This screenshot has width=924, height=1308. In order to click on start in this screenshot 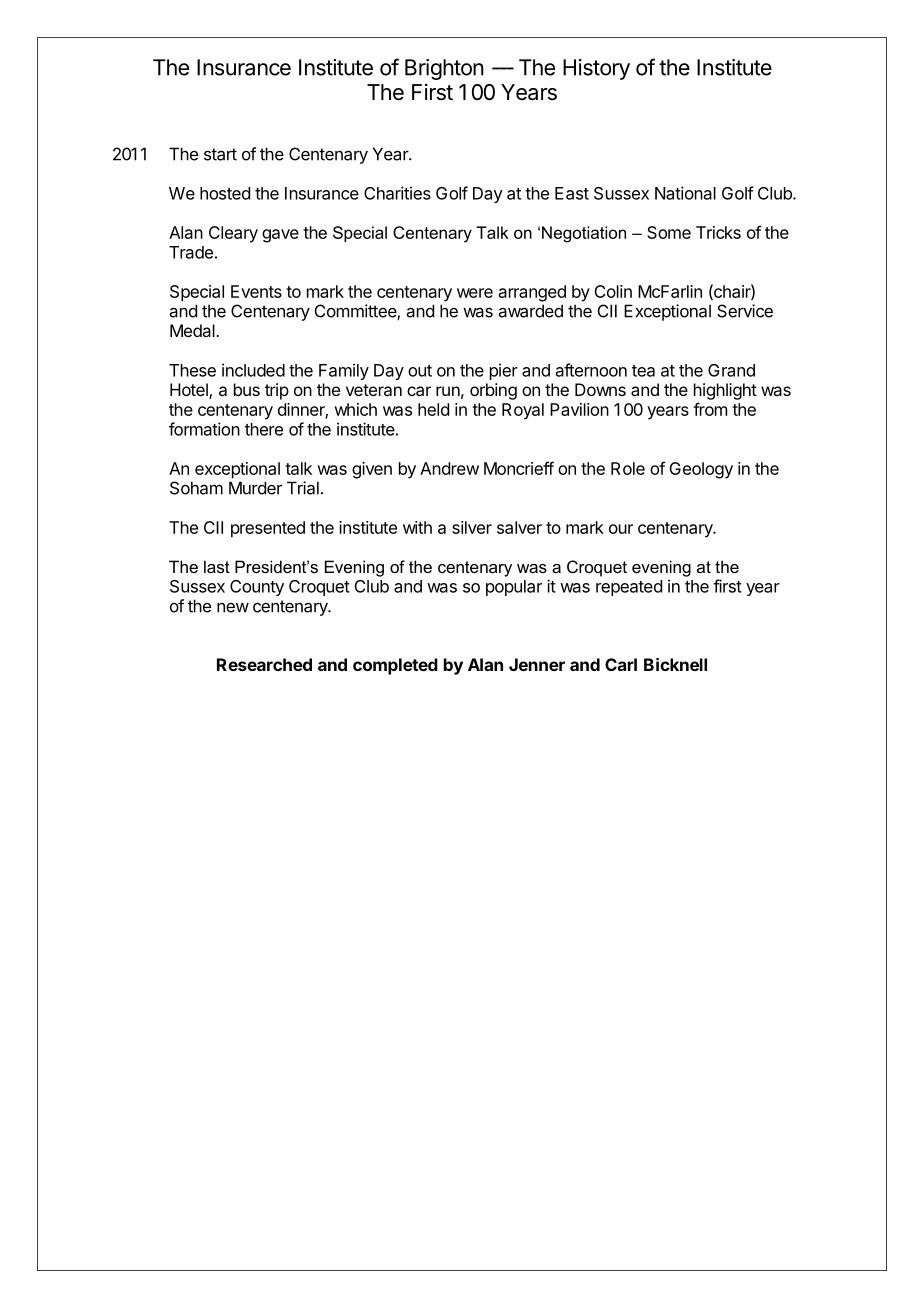, I will do `click(220, 154)`.
